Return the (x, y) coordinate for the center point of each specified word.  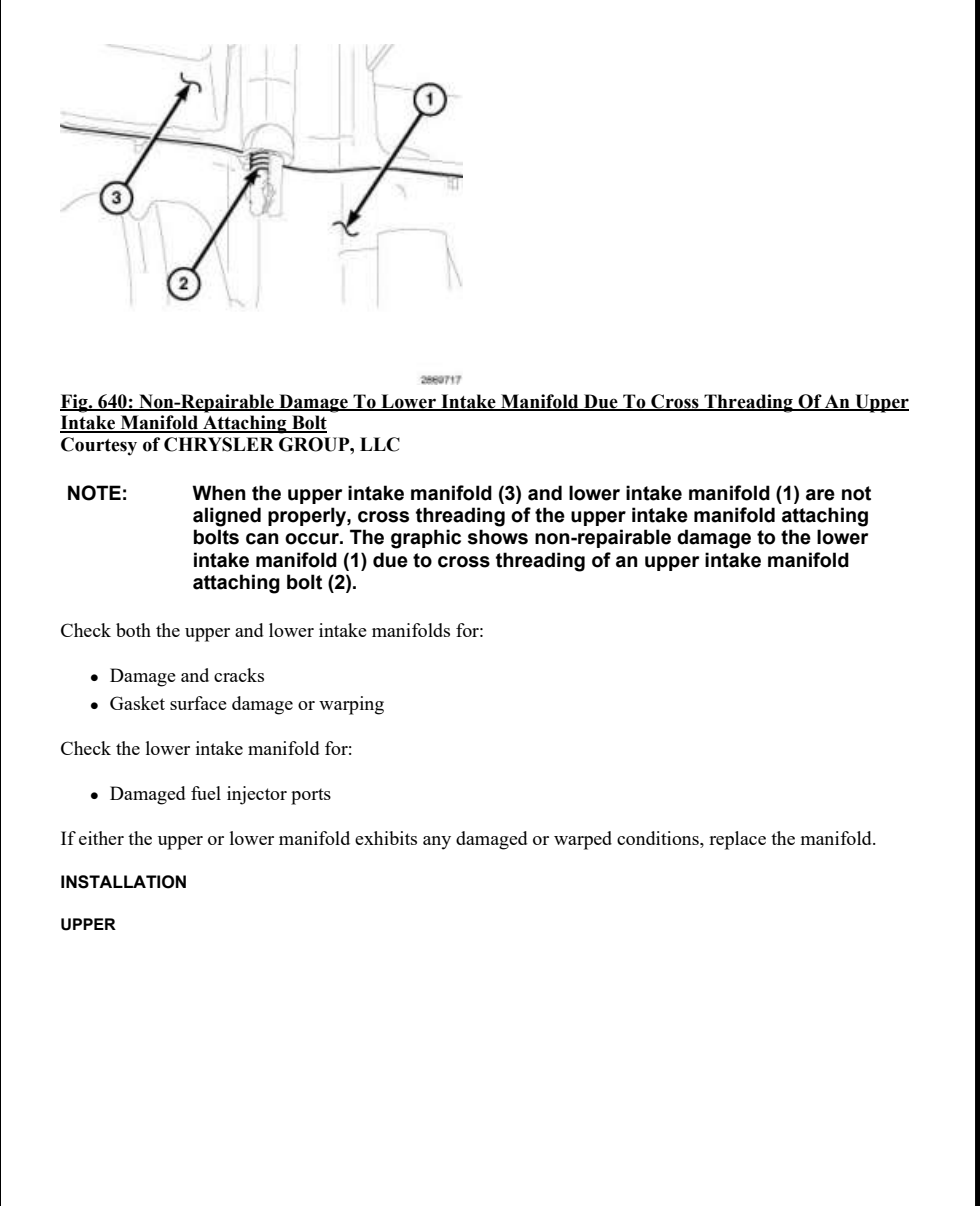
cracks (239, 675)
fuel (206, 793)
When (219, 493)
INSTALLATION (123, 882)
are (820, 495)
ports (311, 796)
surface (198, 703)
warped (583, 840)
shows (498, 537)
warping (351, 705)
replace (737, 840)
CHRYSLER (219, 444)
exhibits (386, 838)
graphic (426, 539)
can (262, 539)
